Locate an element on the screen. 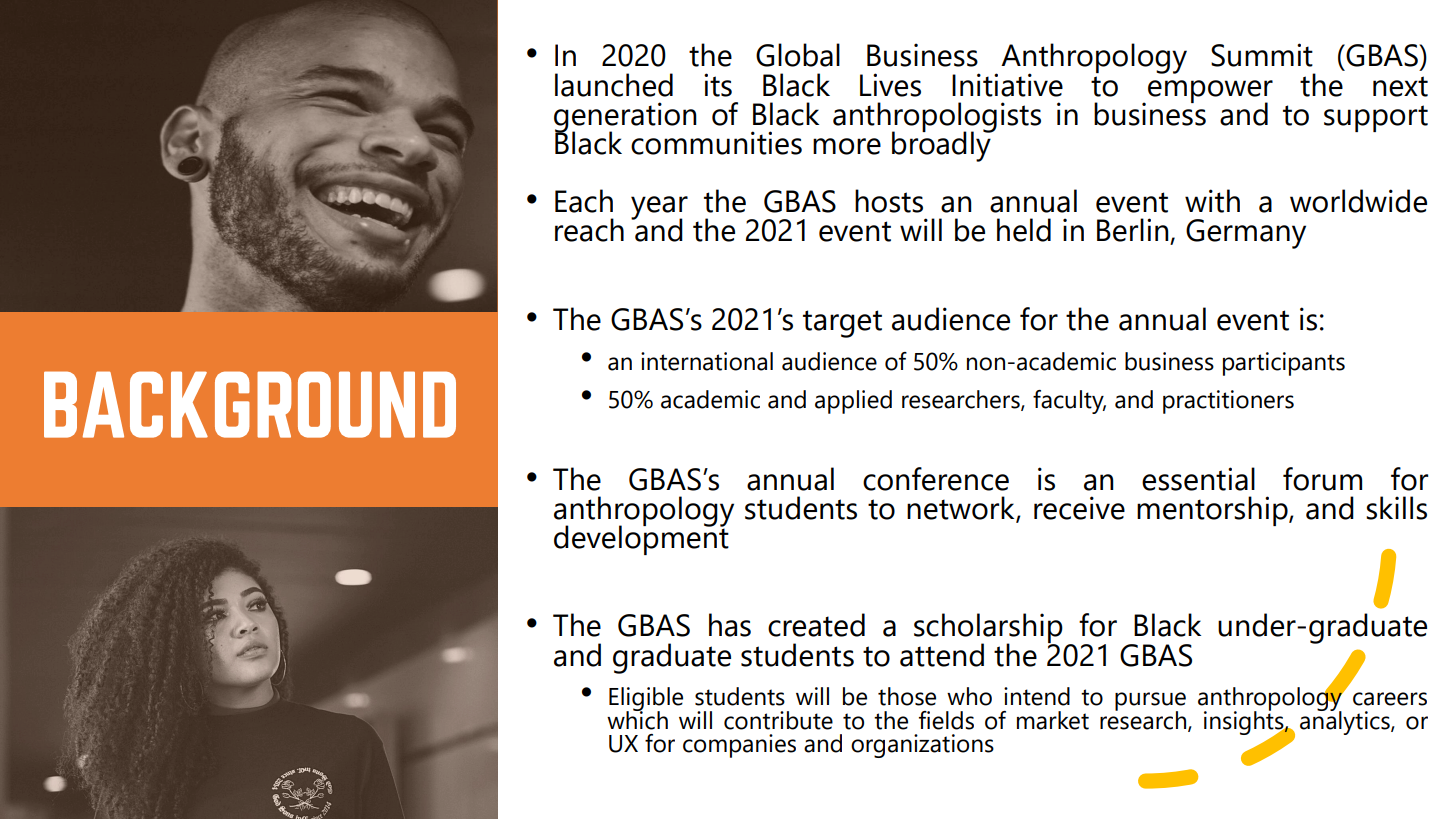 Image resolution: width=1456 pixels, height=819 pixels. development is located at coordinates (641, 539).
